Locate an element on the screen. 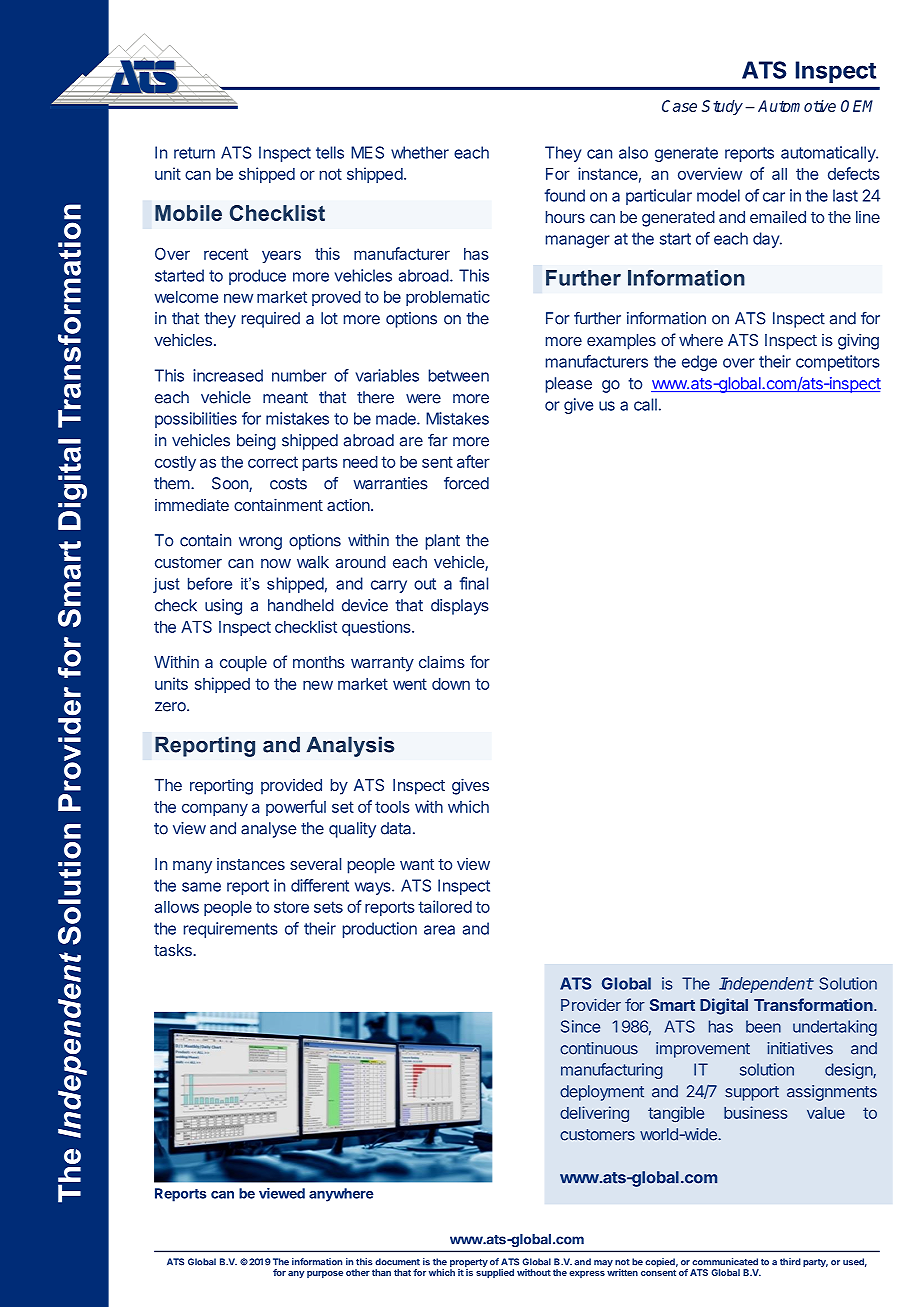  purpose is located at coordinates (325, 1274).
